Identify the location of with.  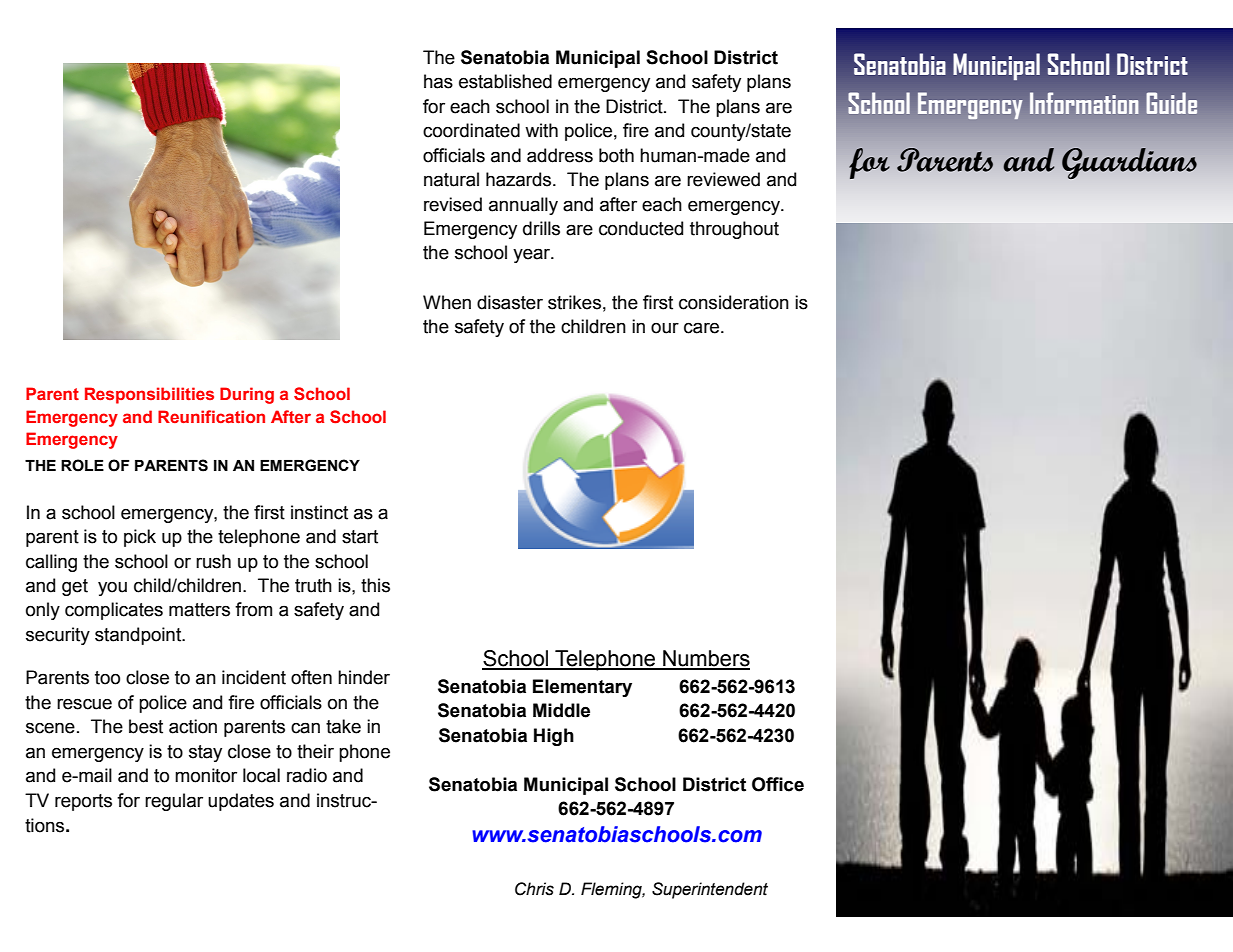
(541, 130).
